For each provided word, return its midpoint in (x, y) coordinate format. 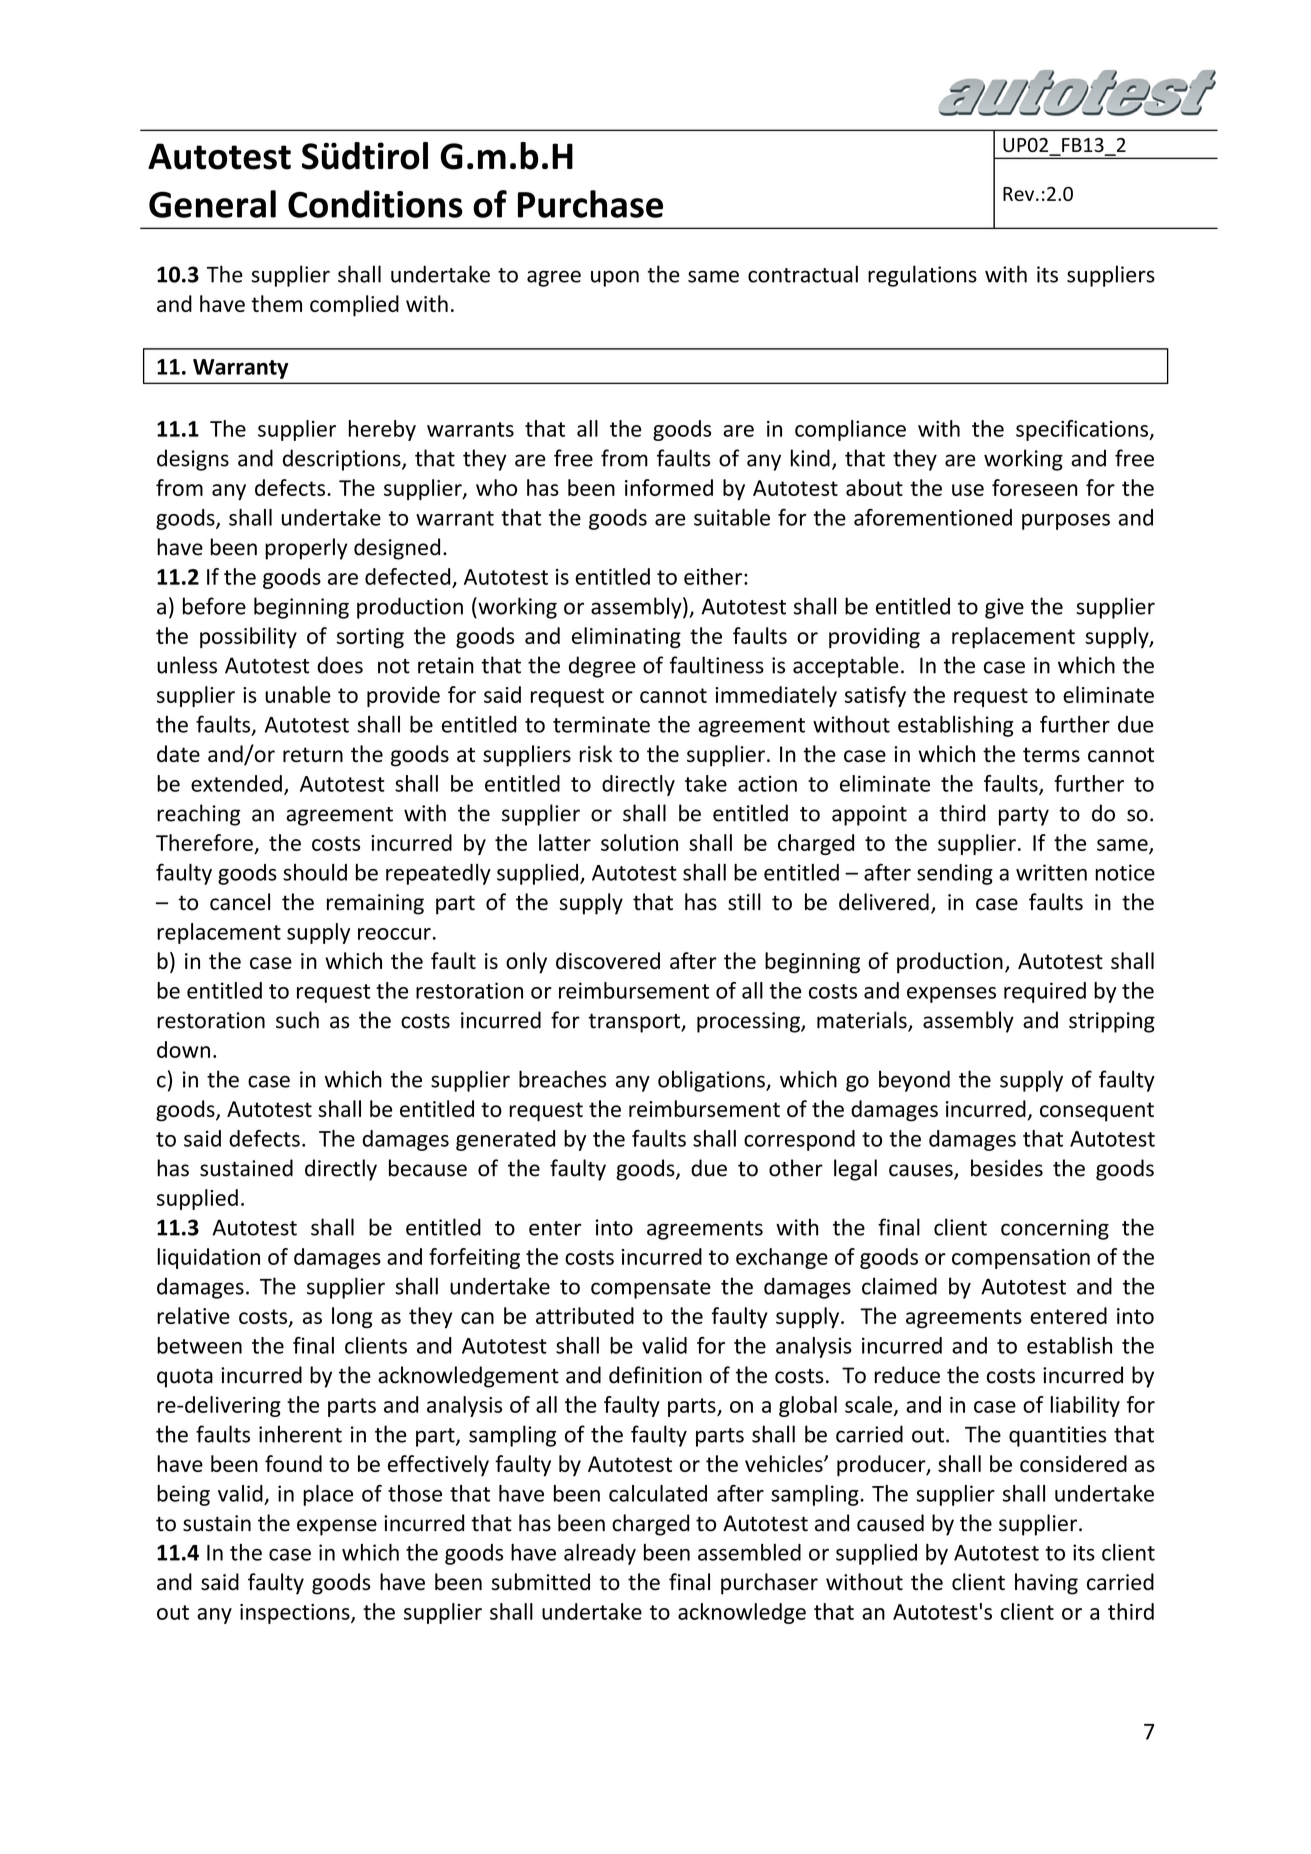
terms (1051, 754)
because (428, 1168)
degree (602, 667)
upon (615, 278)
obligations (712, 1081)
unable (298, 694)
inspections (296, 1614)
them (276, 303)
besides (1007, 1168)
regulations (922, 276)
